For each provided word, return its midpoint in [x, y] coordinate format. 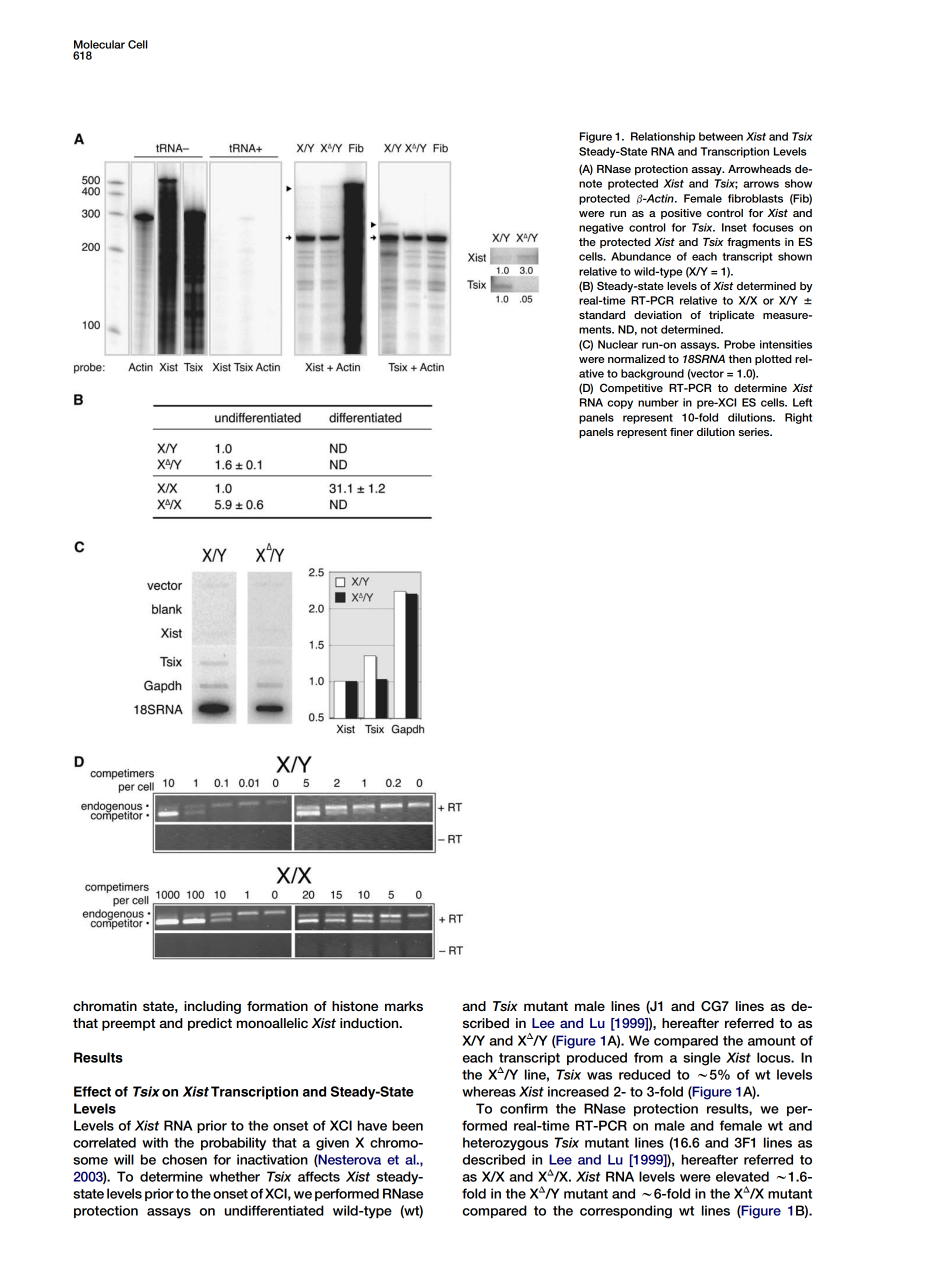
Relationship [663, 137]
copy [620, 404]
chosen [184, 1159]
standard [602, 315]
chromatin [105, 1006]
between [721, 136]
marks [404, 1006]
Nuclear [618, 344]
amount [772, 1041]
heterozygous [505, 1144]
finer [682, 432]
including [212, 1007]
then [739, 359]
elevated [742, 1176]
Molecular [99, 44]
